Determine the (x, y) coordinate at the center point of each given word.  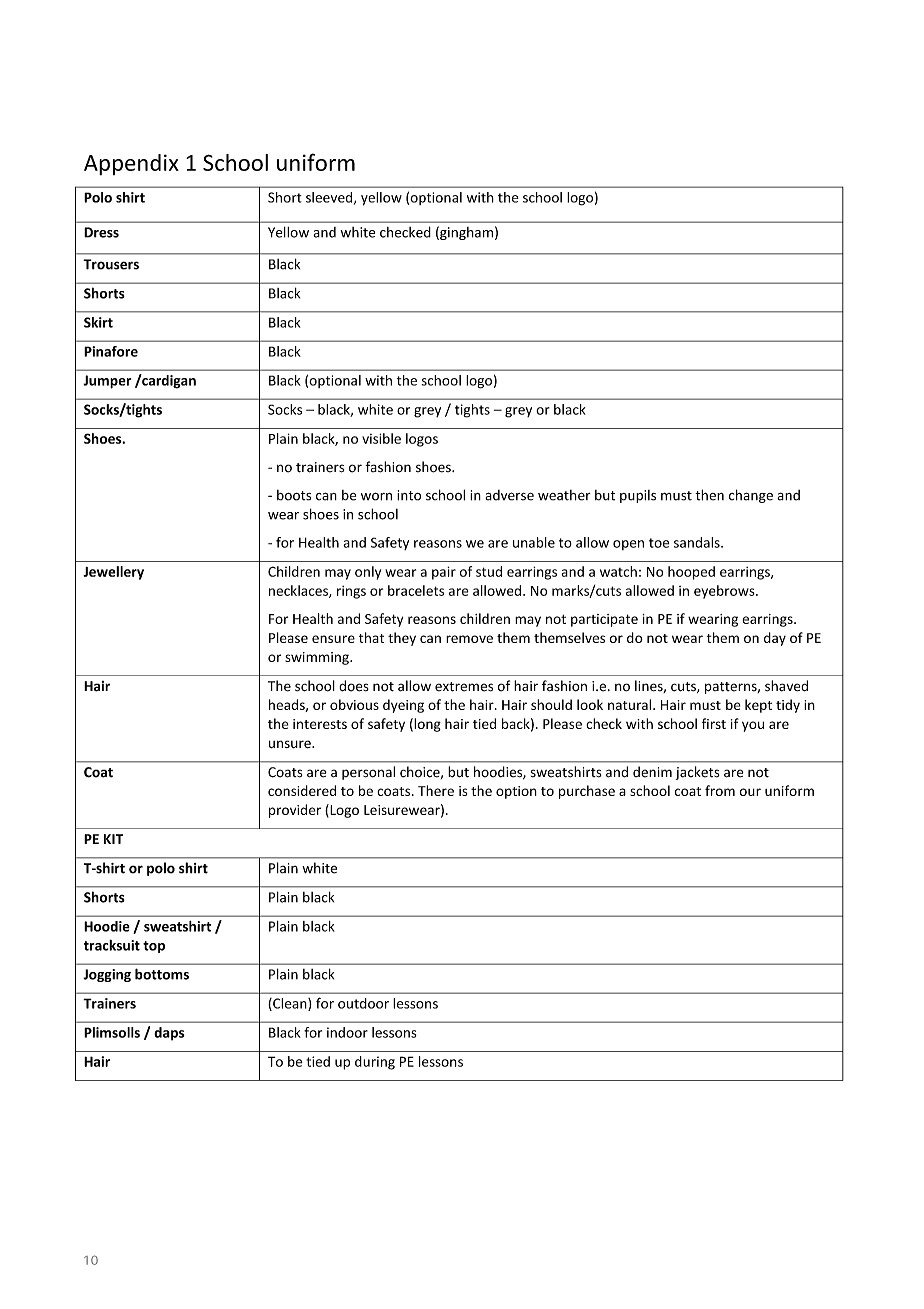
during (375, 1063)
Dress (101, 232)
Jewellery (113, 573)
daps (169, 1034)
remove (469, 639)
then (709, 495)
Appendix (131, 164)
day (775, 639)
